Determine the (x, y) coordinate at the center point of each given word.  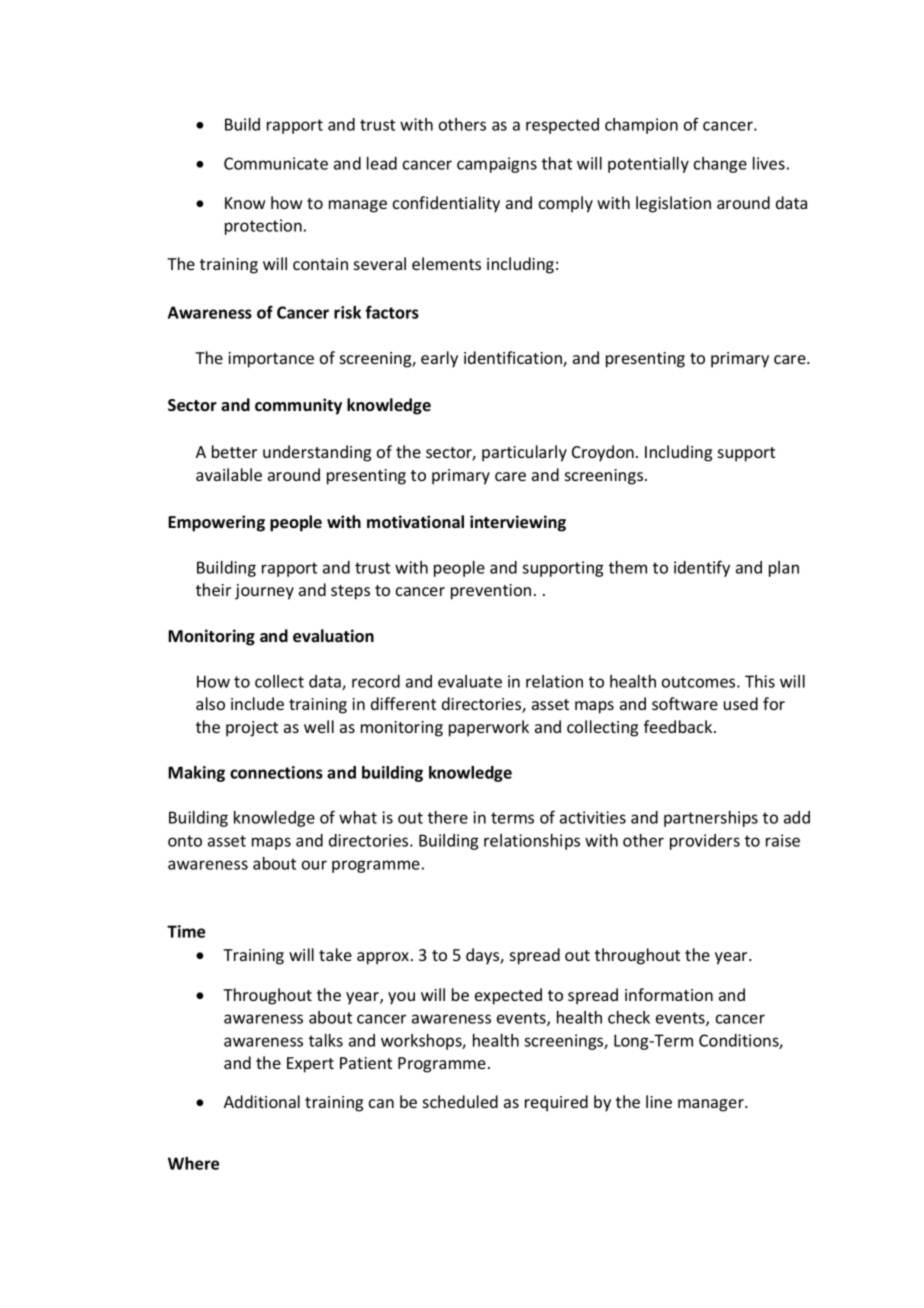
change (720, 165)
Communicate (276, 163)
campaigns (497, 165)
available (229, 474)
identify (702, 568)
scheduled (460, 1101)
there (448, 817)
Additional (262, 1101)
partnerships (711, 819)
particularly (524, 453)
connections (276, 772)
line (659, 1101)
